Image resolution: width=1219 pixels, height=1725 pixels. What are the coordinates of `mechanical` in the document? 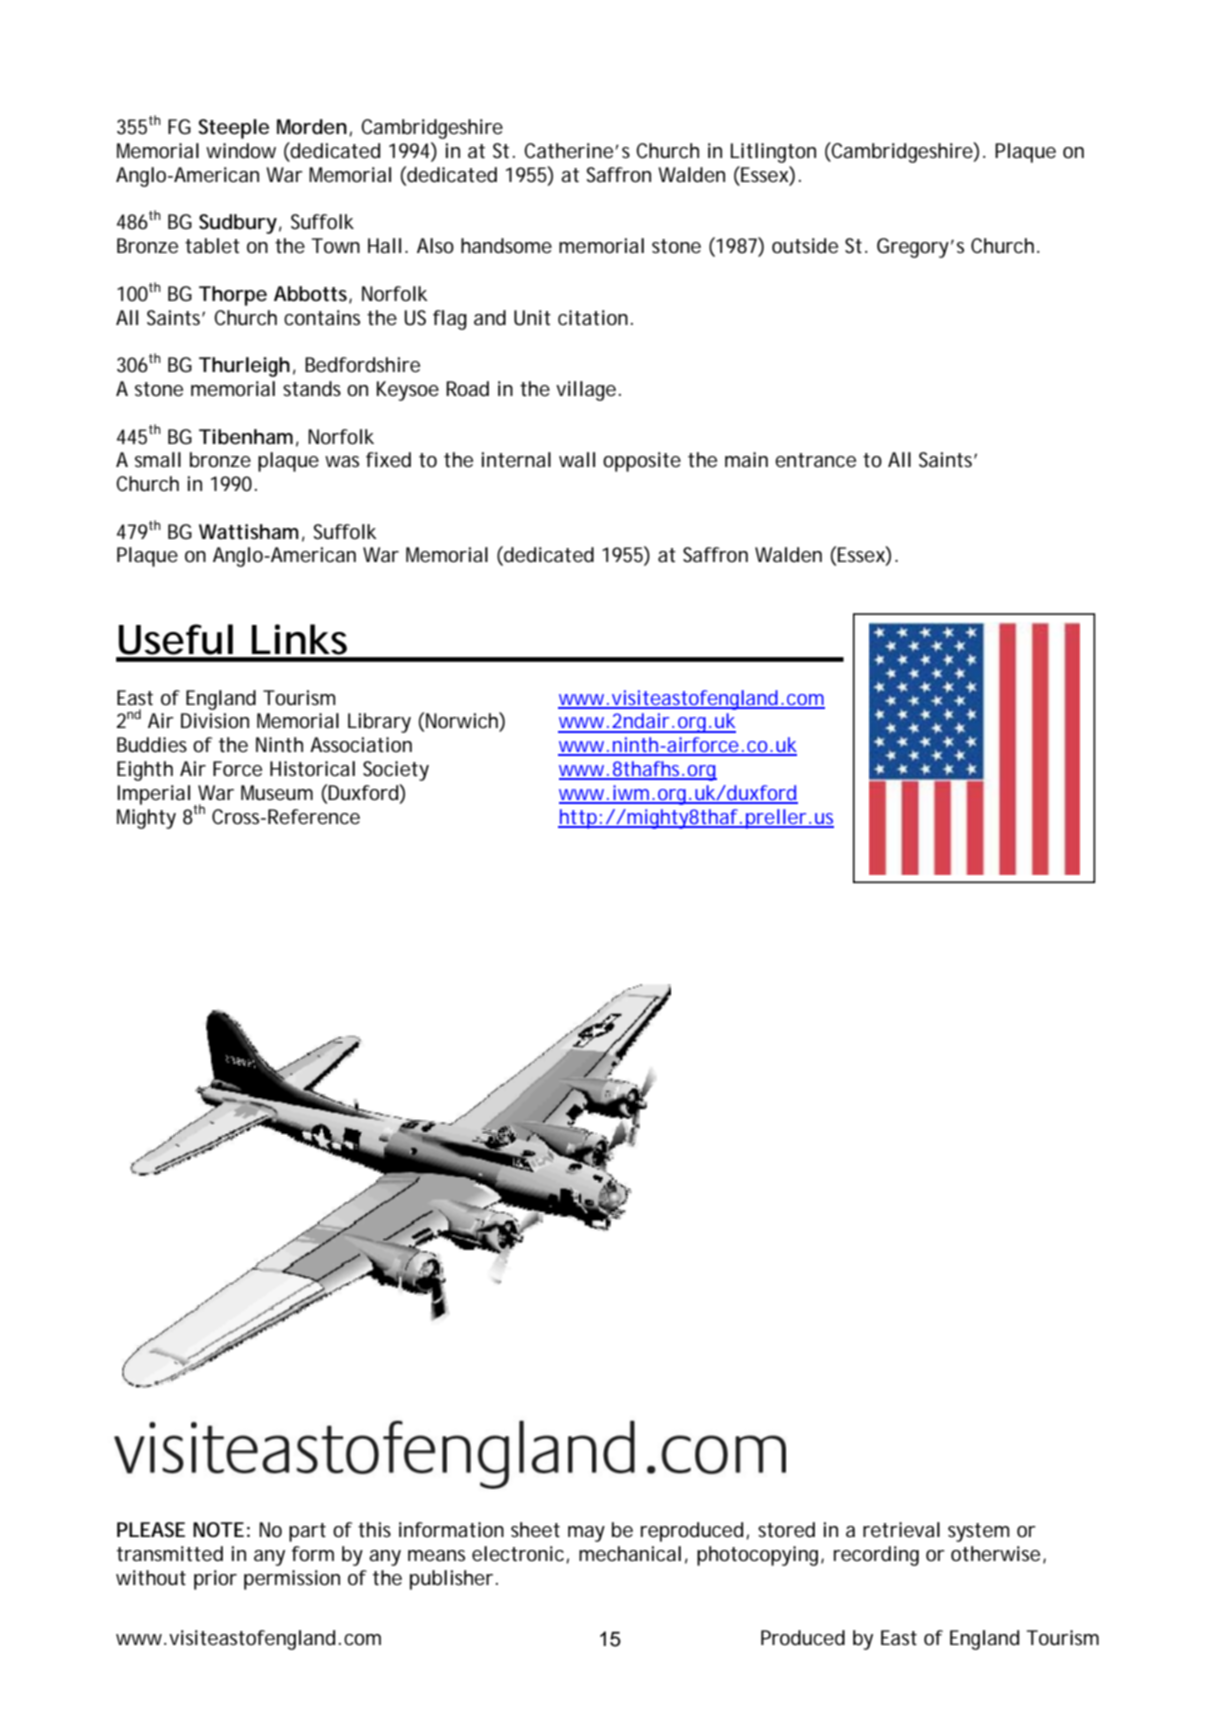 It's located at (630, 1553).
